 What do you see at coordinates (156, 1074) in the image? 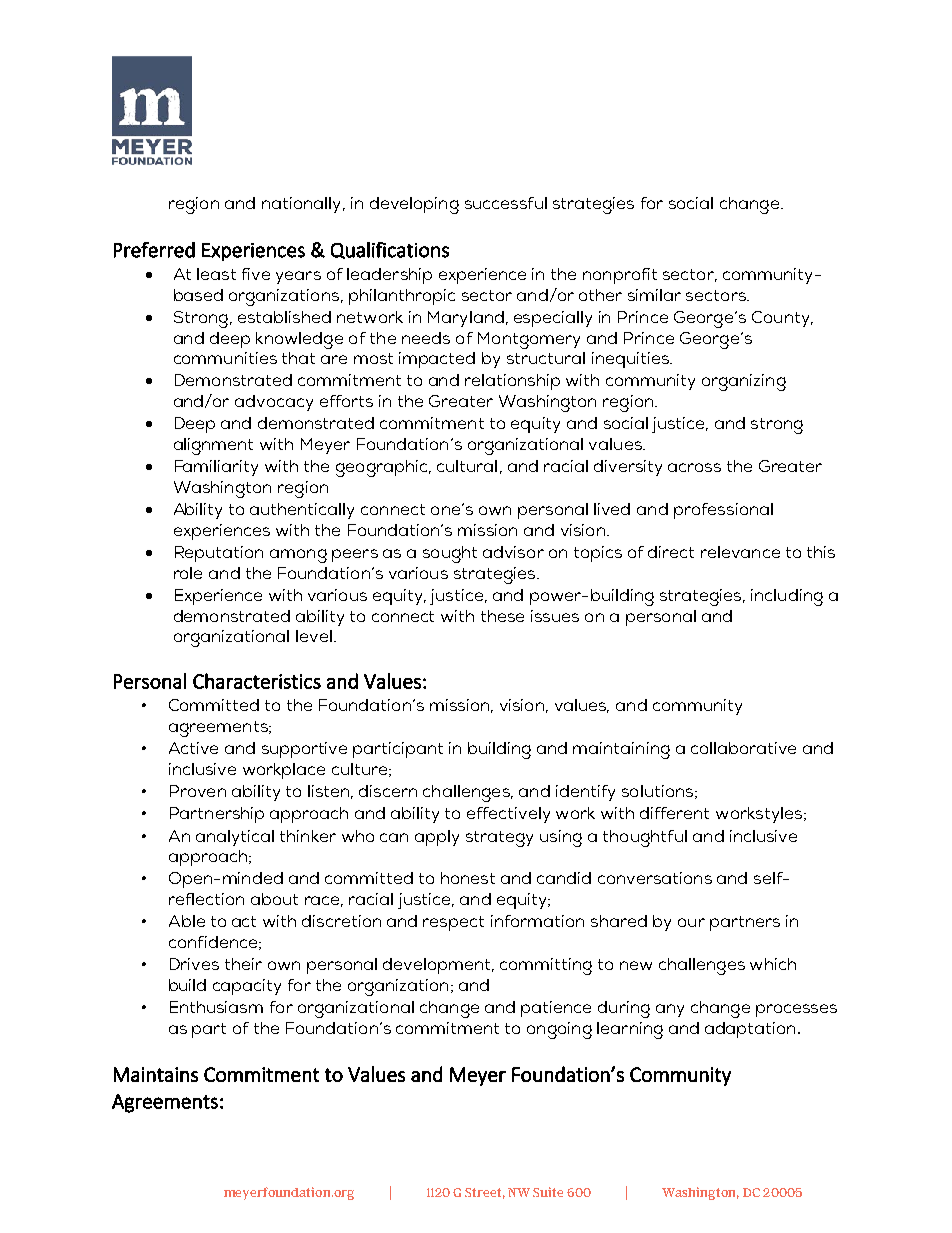
I see `Maintains` at bounding box center [156, 1074].
